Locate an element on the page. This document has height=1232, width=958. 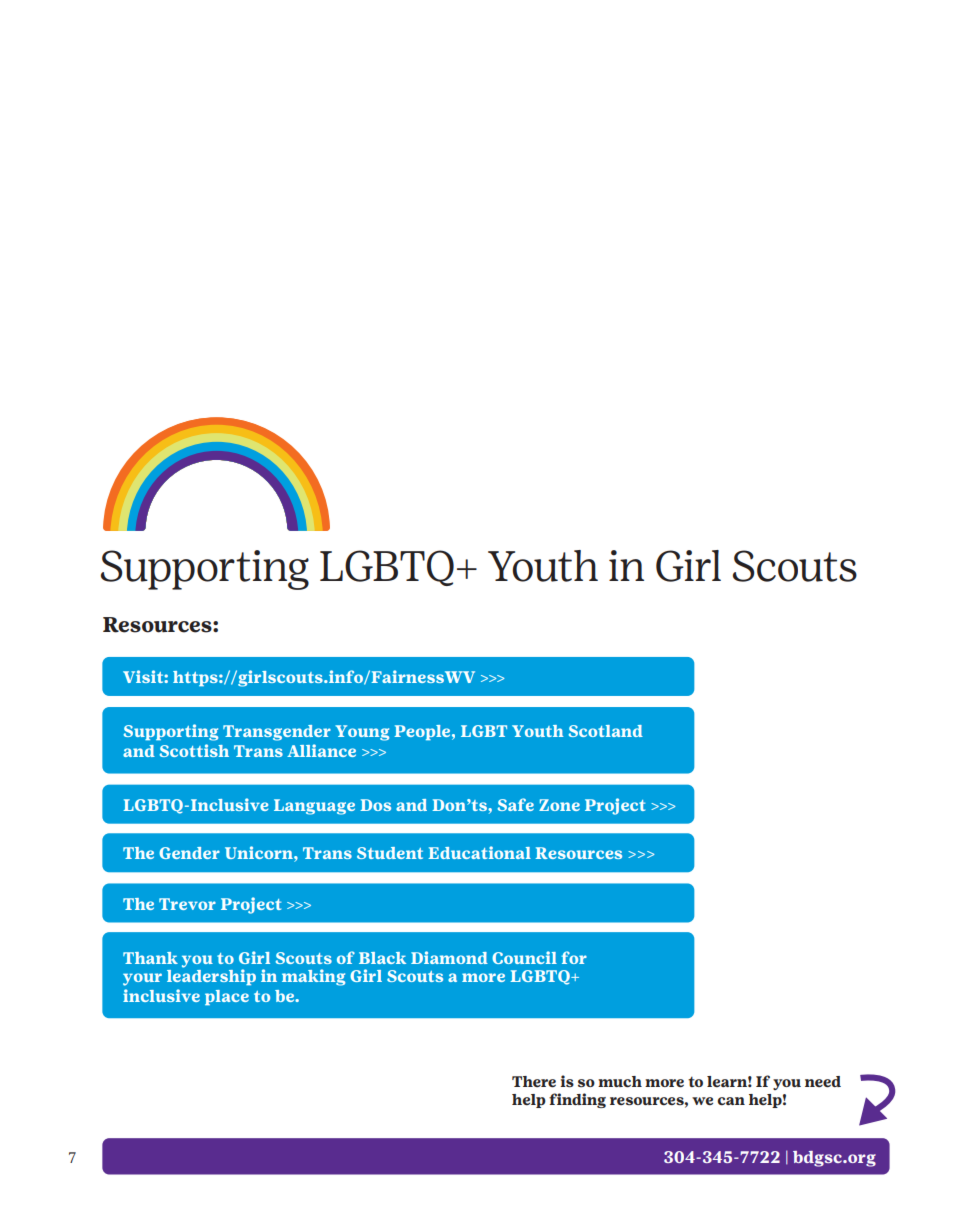
Educational is located at coordinates (479, 852).
